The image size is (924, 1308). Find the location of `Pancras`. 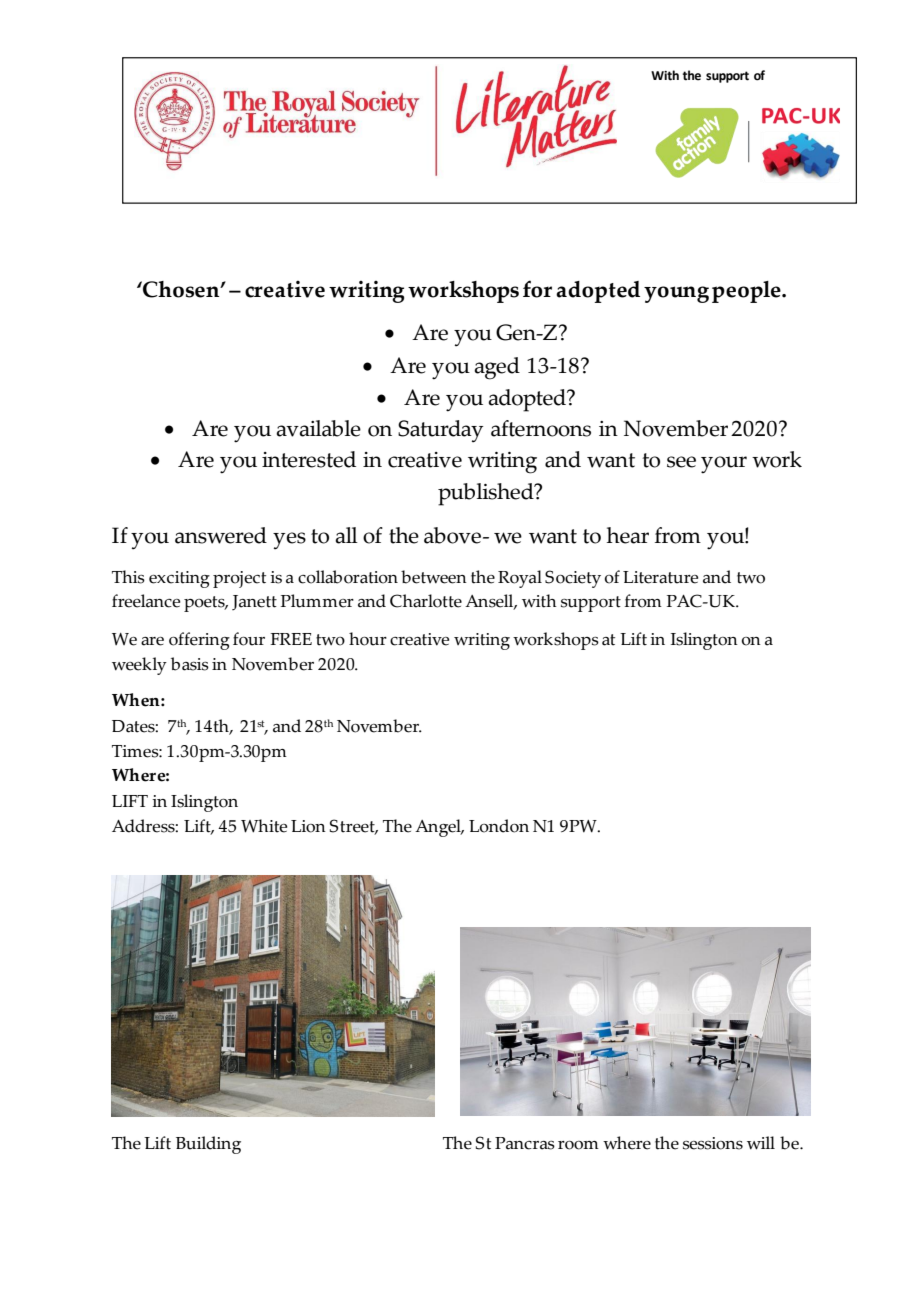

Pancras is located at coordinates (525, 1143).
